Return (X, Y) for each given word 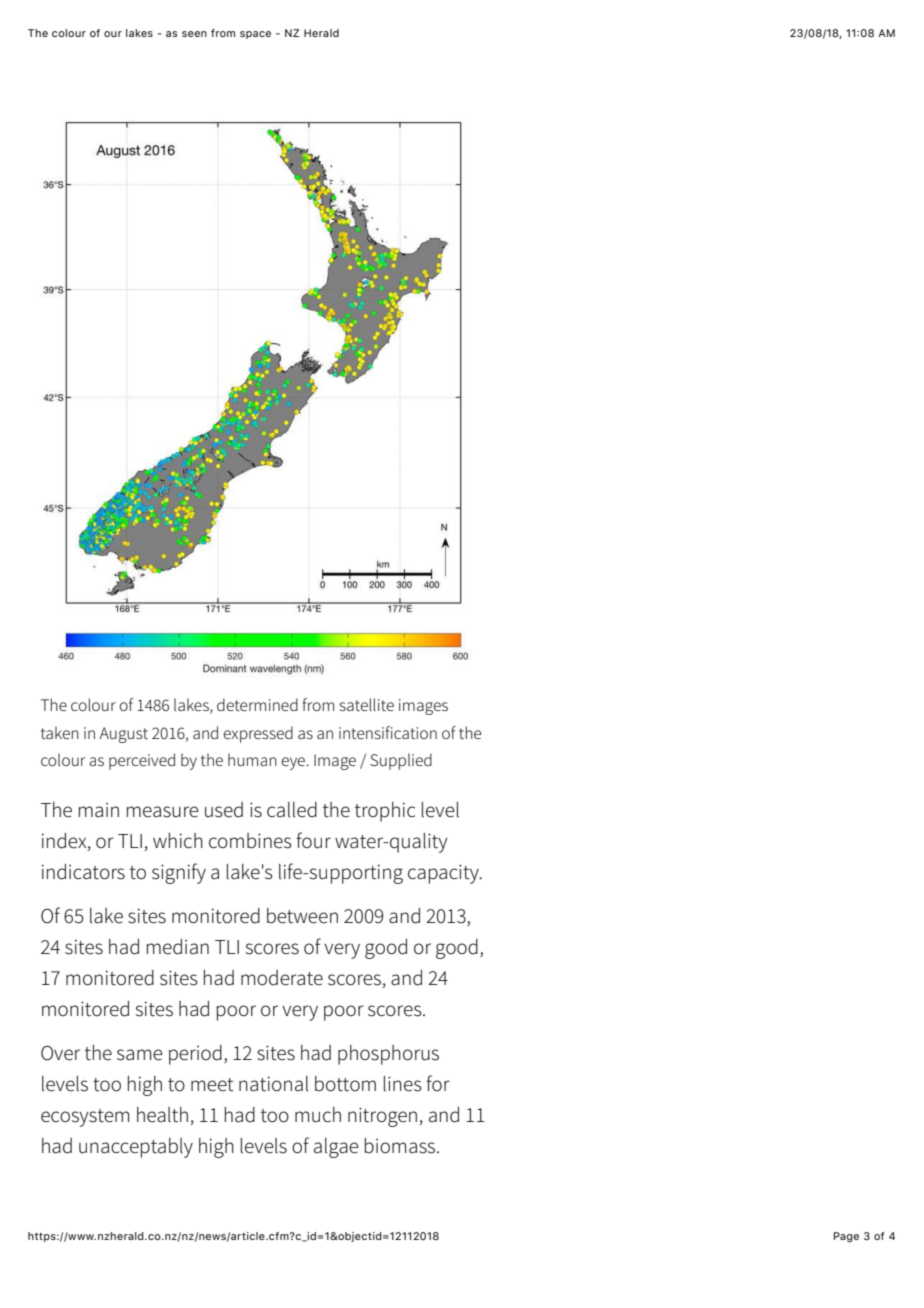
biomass (401, 1146)
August (124, 735)
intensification (388, 732)
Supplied (401, 761)
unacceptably (136, 1148)
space (255, 35)
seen (194, 34)
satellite (367, 704)
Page (846, 1237)
